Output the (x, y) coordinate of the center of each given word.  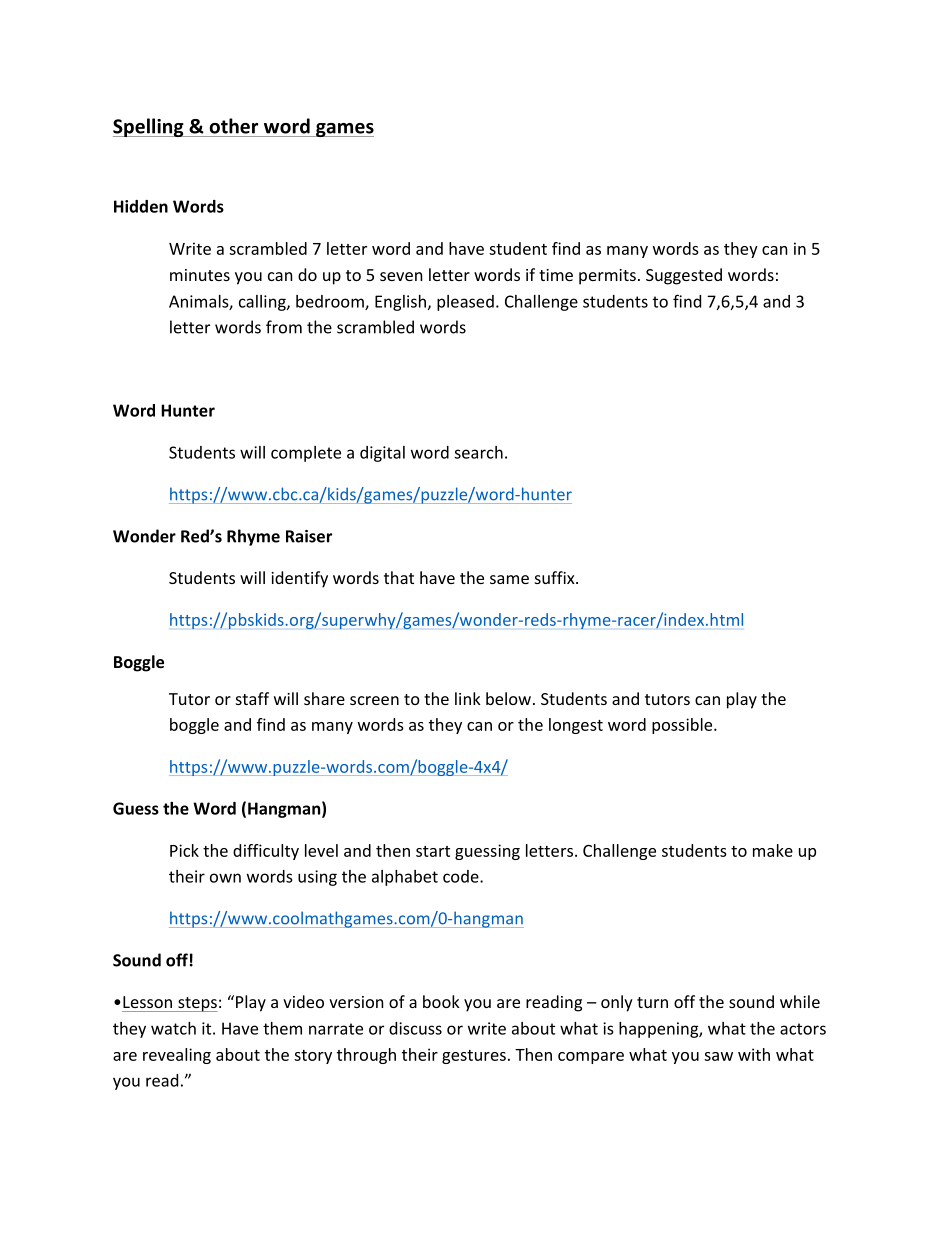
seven (401, 276)
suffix (556, 577)
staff (252, 698)
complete (306, 454)
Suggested (684, 276)
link (468, 698)
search (478, 452)
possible (683, 726)
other (233, 126)
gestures (474, 1057)
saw (718, 1056)
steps (197, 1004)
